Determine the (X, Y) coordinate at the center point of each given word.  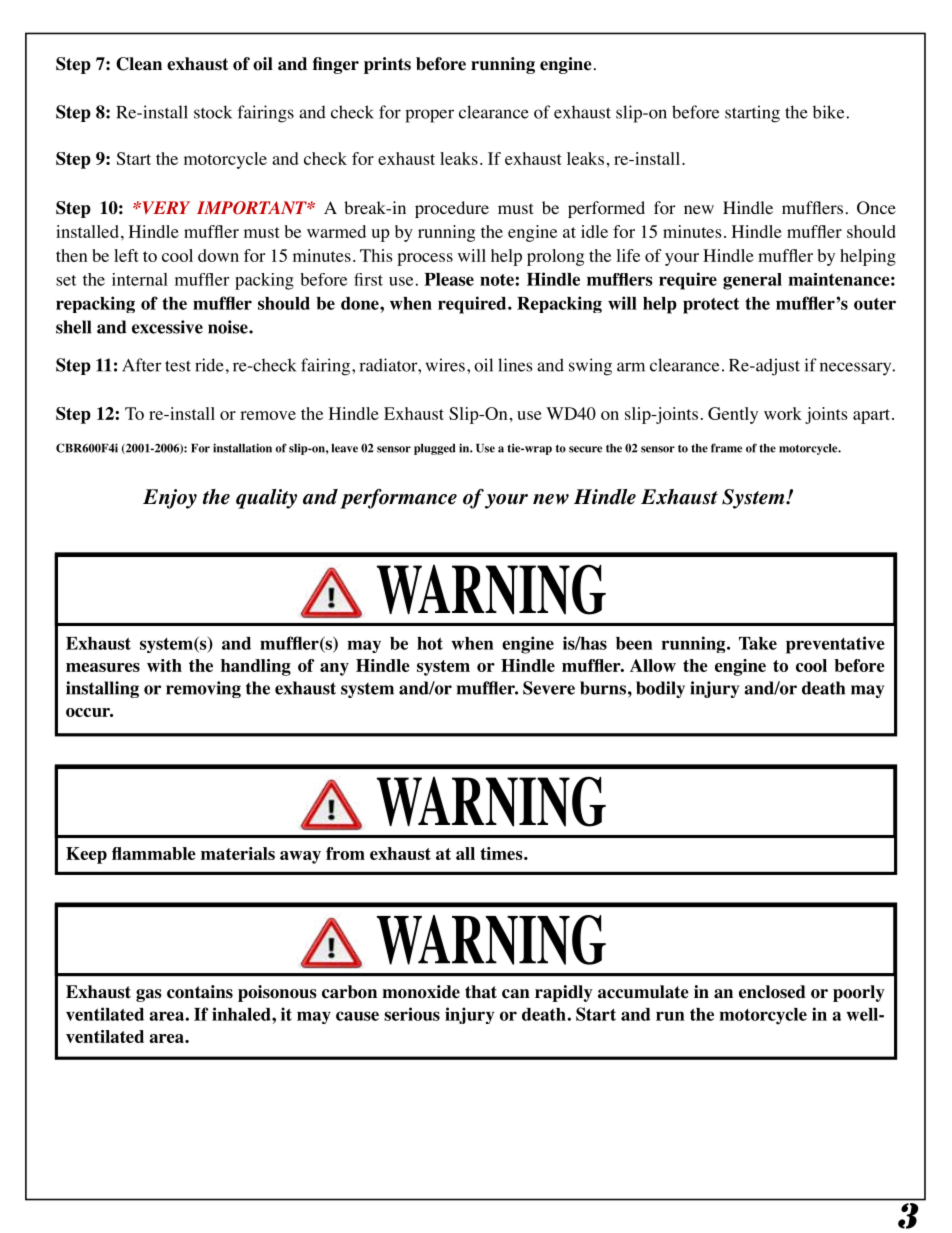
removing (203, 689)
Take (758, 643)
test (178, 366)
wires (445, 365)
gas (149, 995)
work (783, 413)
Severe (549, 688)
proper (429, 116)
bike (830, 112)
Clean (139, 64)
